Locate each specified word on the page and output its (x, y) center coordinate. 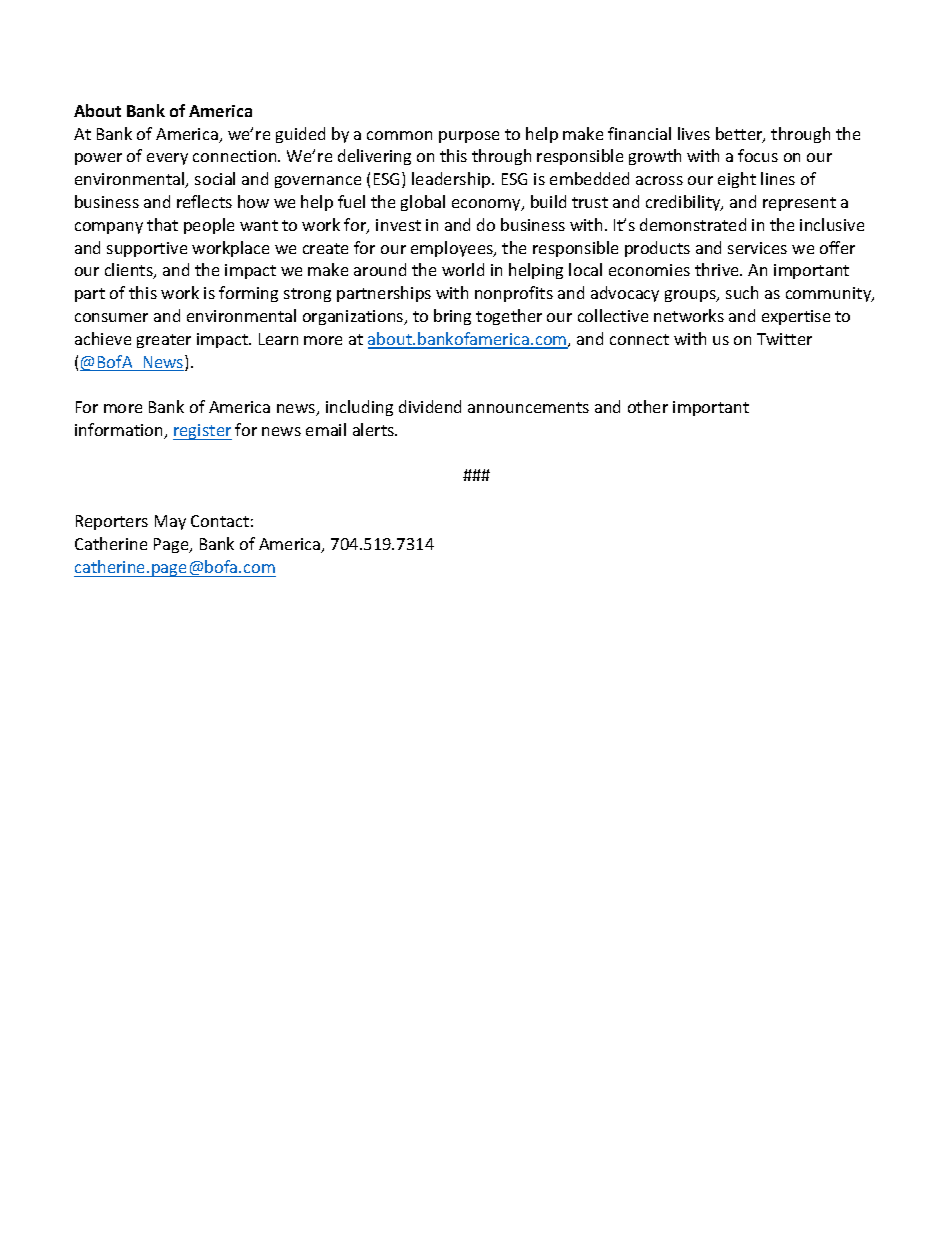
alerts (375, 429)
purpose (469, 137)
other (648, 406)
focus (758, 155)
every (167, 159)
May (170, 522)
